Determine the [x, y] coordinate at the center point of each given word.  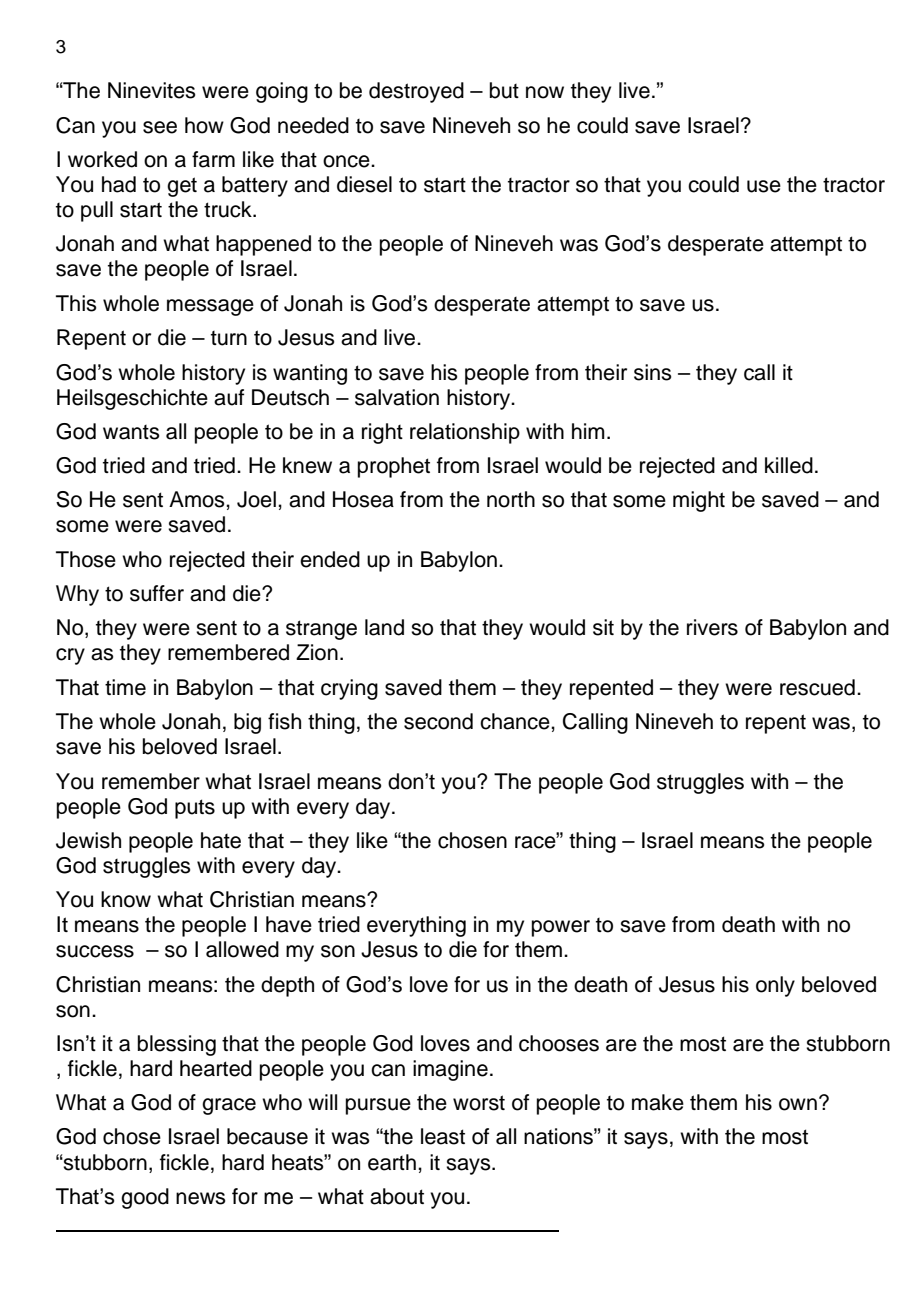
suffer [157, 593]
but [504, 90]
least [443, 1136]
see [160, 127]
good [145, 1198]
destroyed [416, 92]
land [384, 627]
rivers [712, 627]
